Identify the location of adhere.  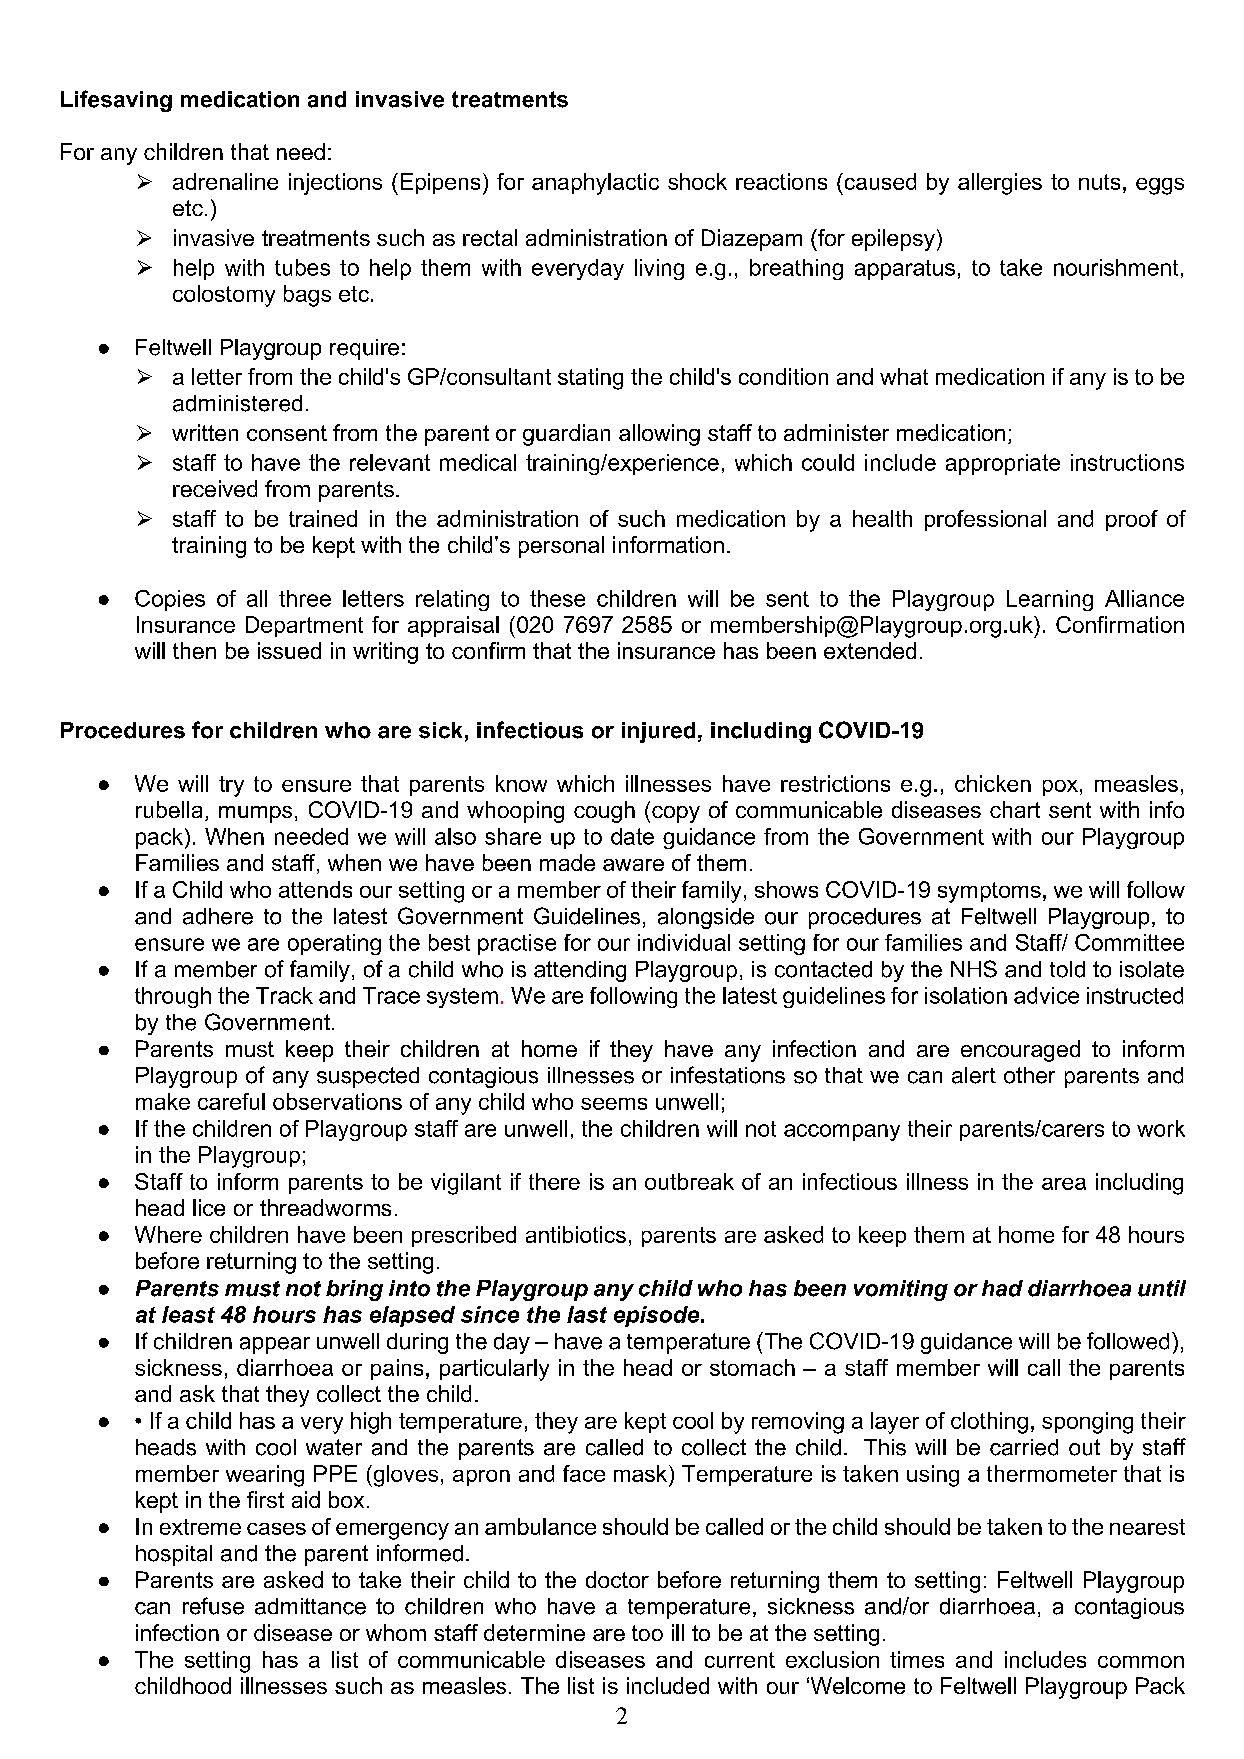
(218, 916).
